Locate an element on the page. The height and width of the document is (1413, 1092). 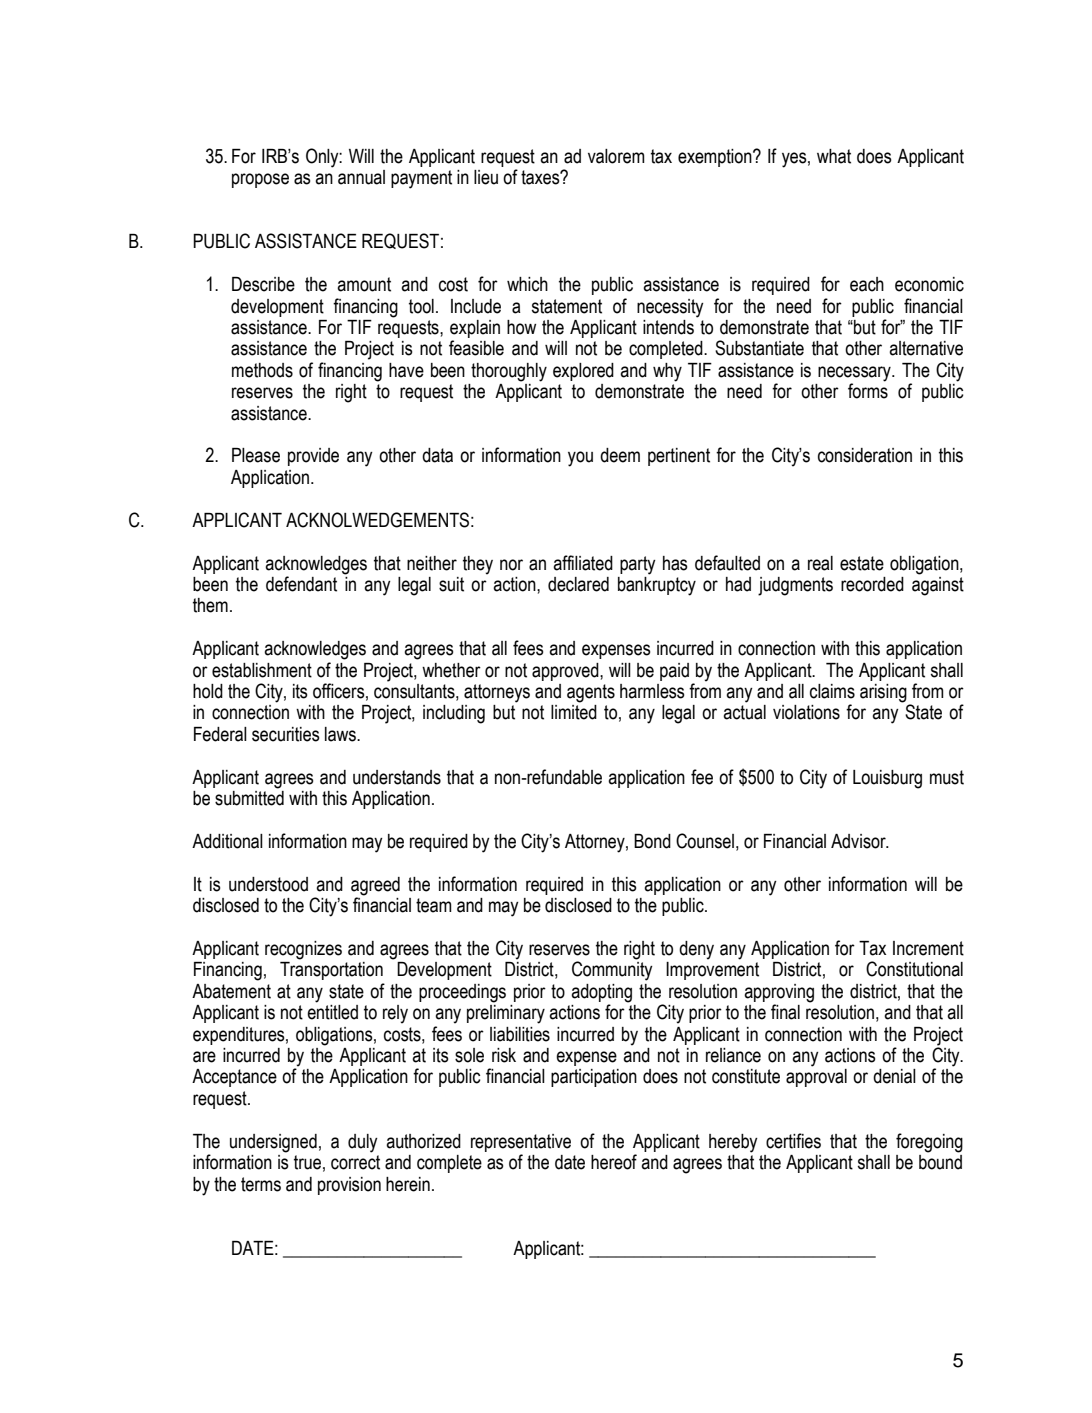
what is located at coordinates (834, 156).
